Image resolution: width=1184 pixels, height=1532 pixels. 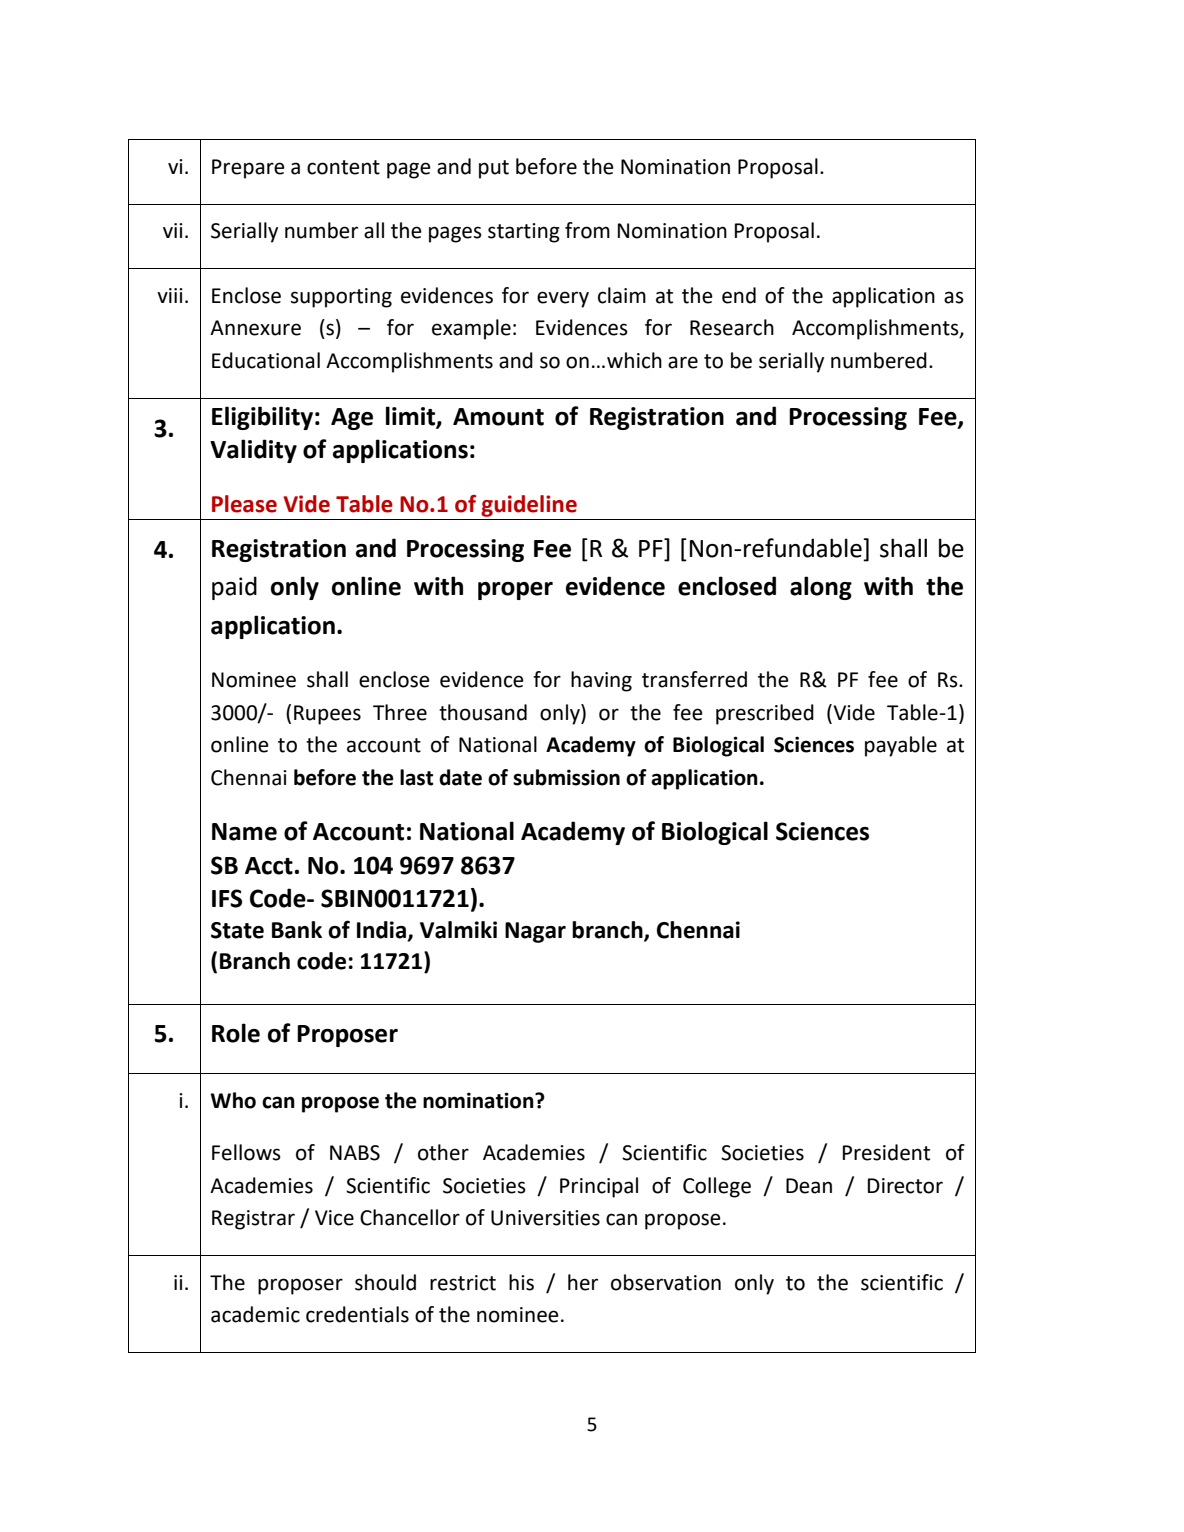 What do you see at coordinates (443, 1152) in the screenshot?
I see `other` at bounding box center [443, 1152].
